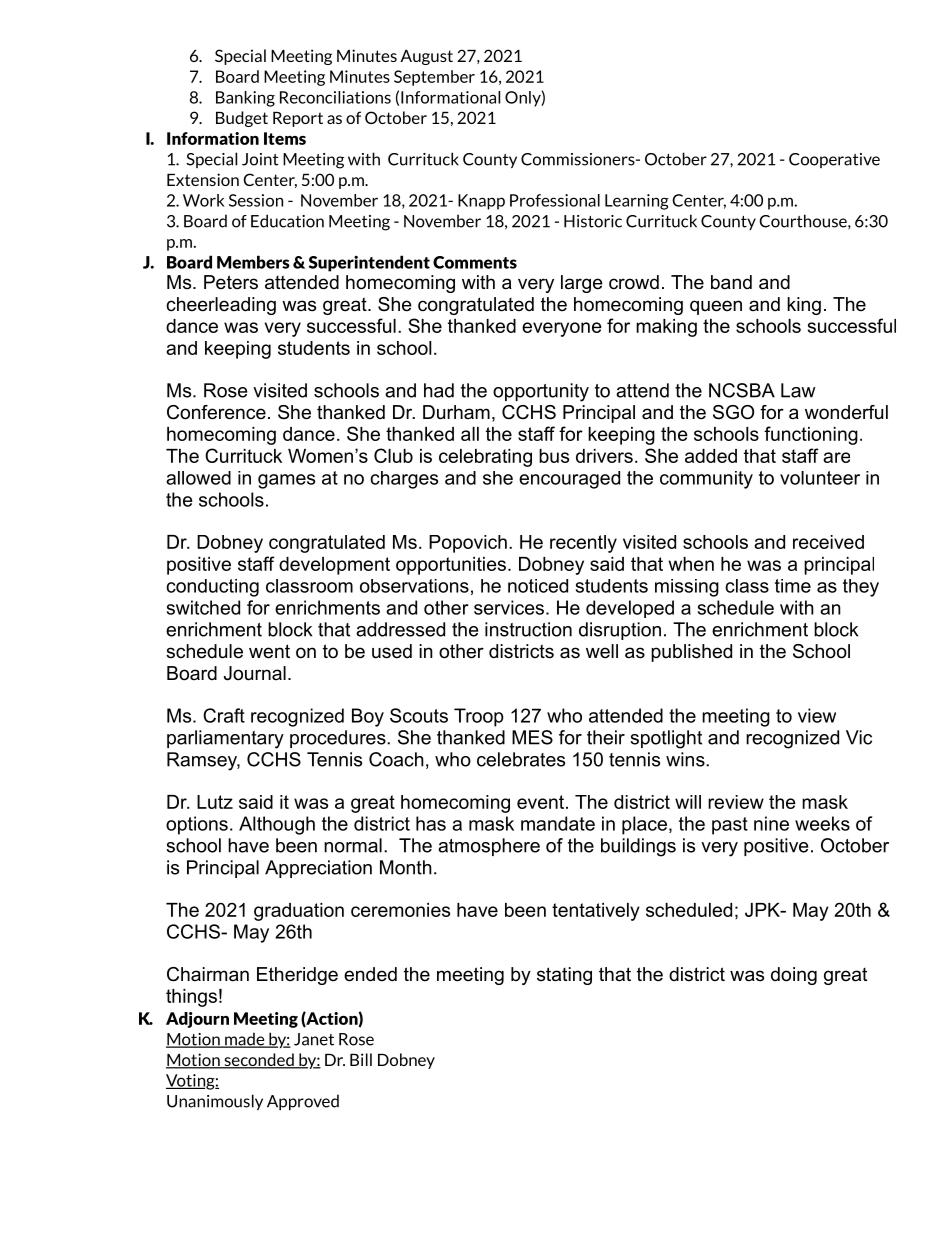 This page has height=1234, width=952. What do you see at coordinates (298, 119) in the page?
I see `Report` at bounding box center [298, 119].
